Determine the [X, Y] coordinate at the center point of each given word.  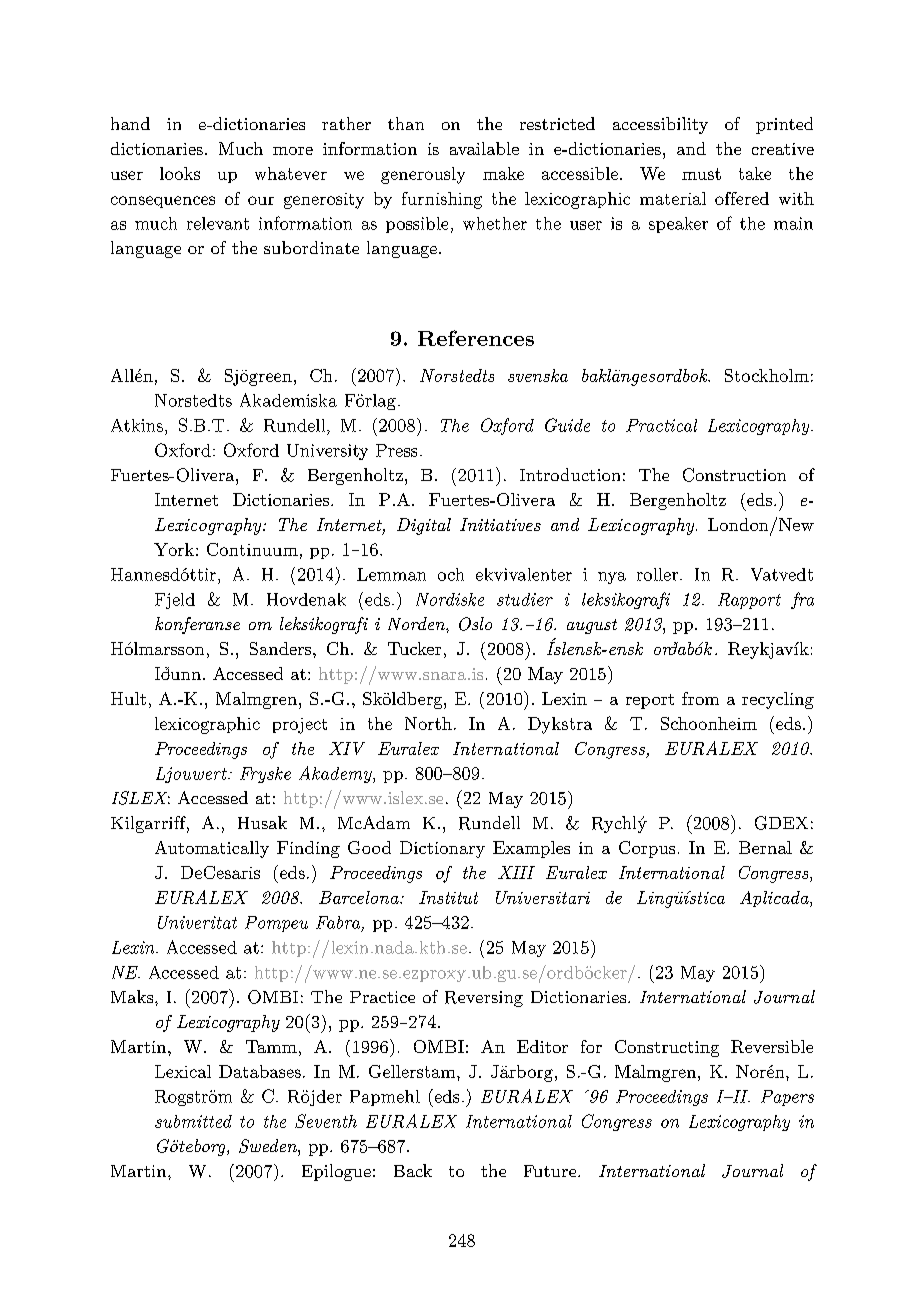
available [484, 148]
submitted [193, 1121]
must [701, 174]
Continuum [252, 549]
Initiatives [500, 524]
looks [180, 173]
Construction [734, 475]
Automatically [212, 849]
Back [413, 1170]
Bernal [765, 847]
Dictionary [442, 849]
